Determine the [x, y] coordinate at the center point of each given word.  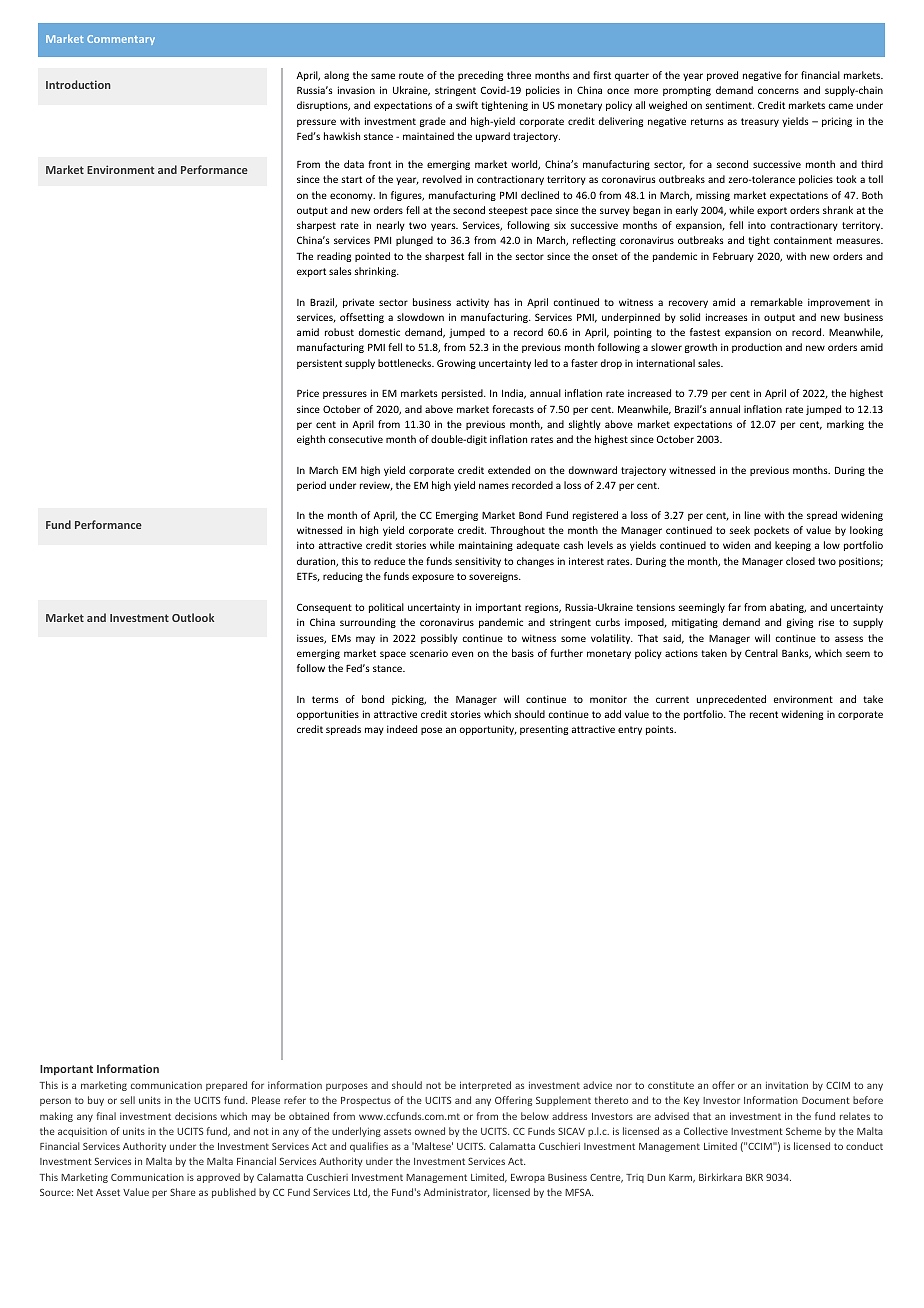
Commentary [121, 40]
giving [800, 623]
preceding [480, 76]
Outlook [193, 617]
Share [183, 1192]
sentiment [729, 105]
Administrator [457, 1192]
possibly [439, 639]
